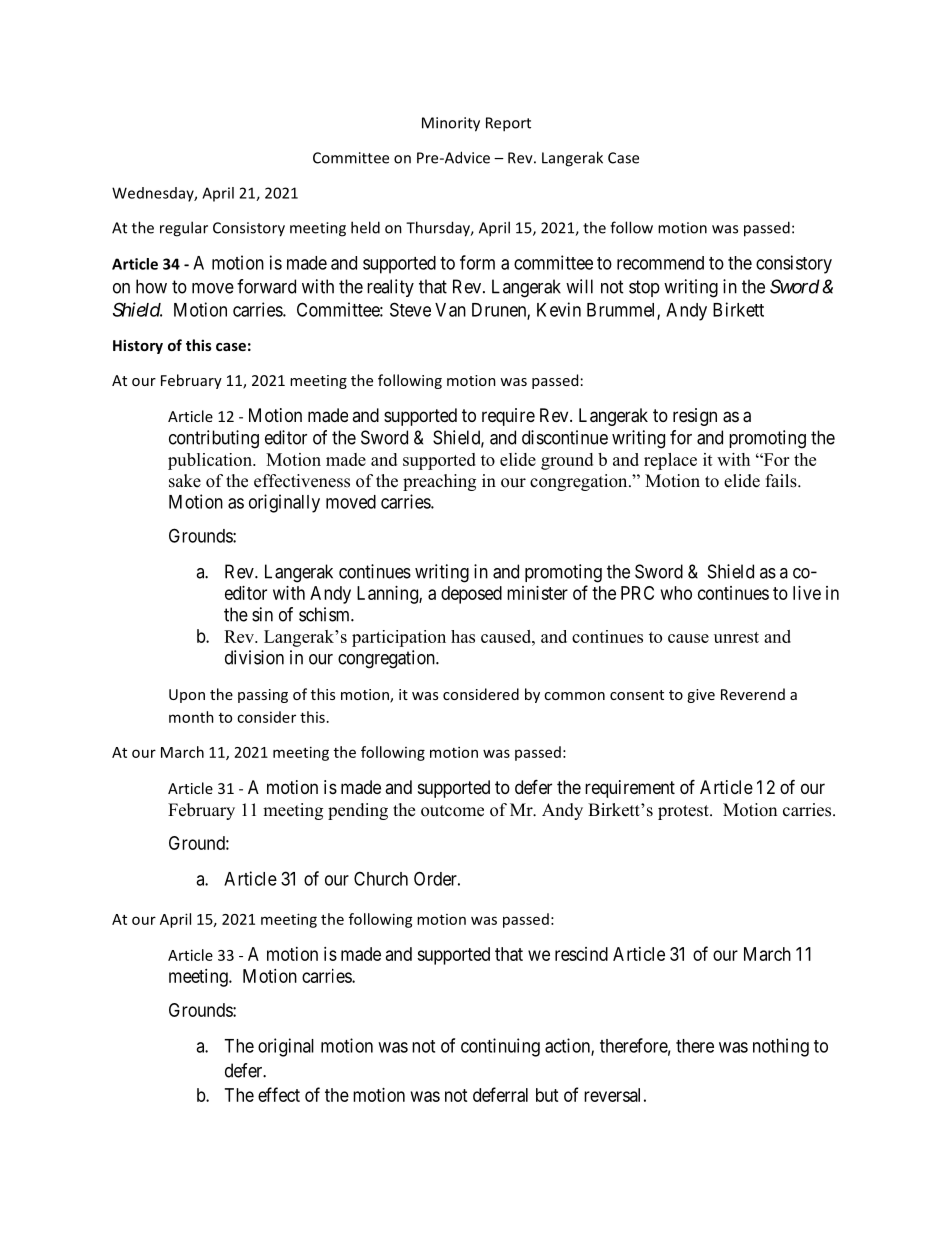 This screenshot has width=952, height=1233. I want to click on recommend, so click(660, 263).
